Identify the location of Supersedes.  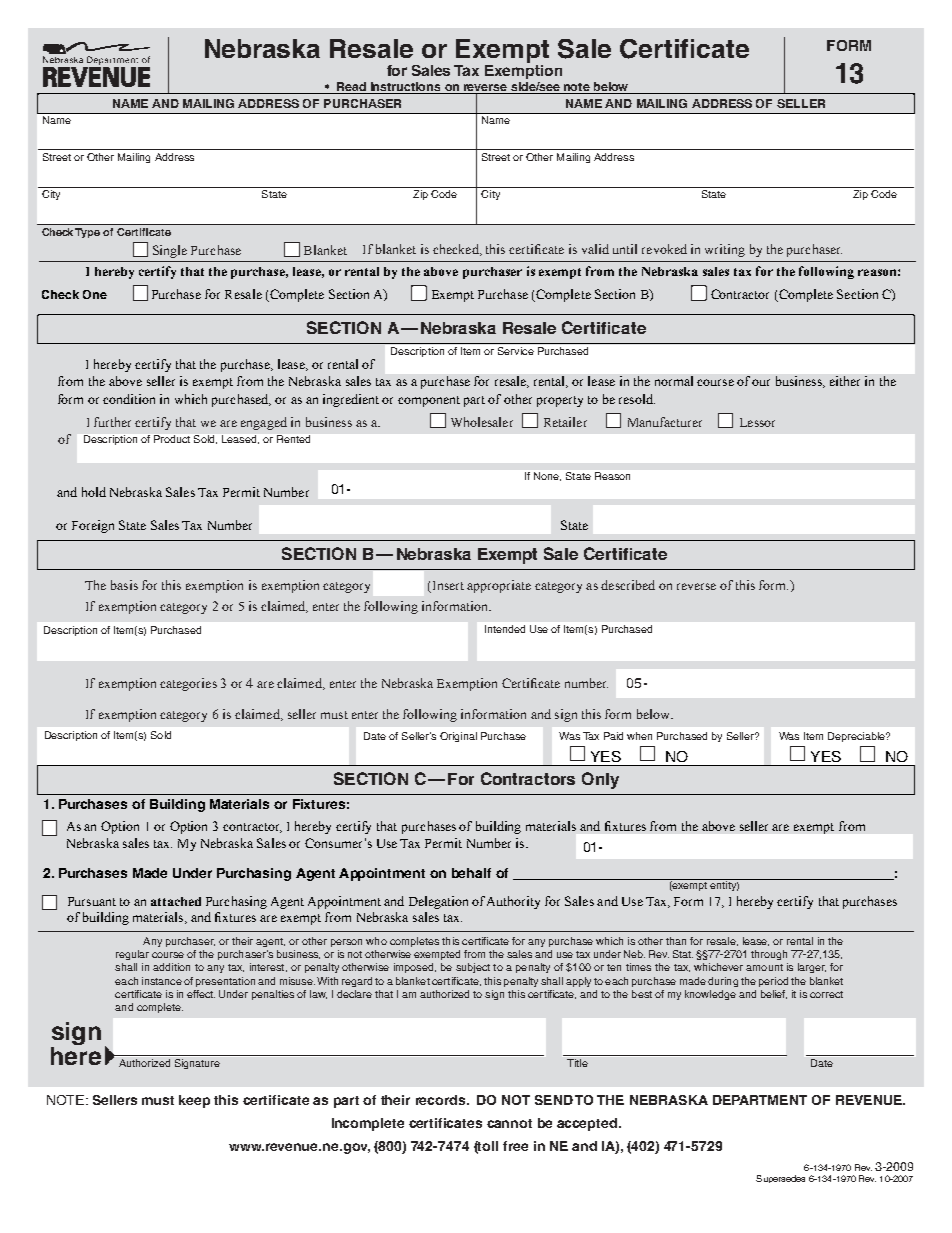
(780, 1179).
